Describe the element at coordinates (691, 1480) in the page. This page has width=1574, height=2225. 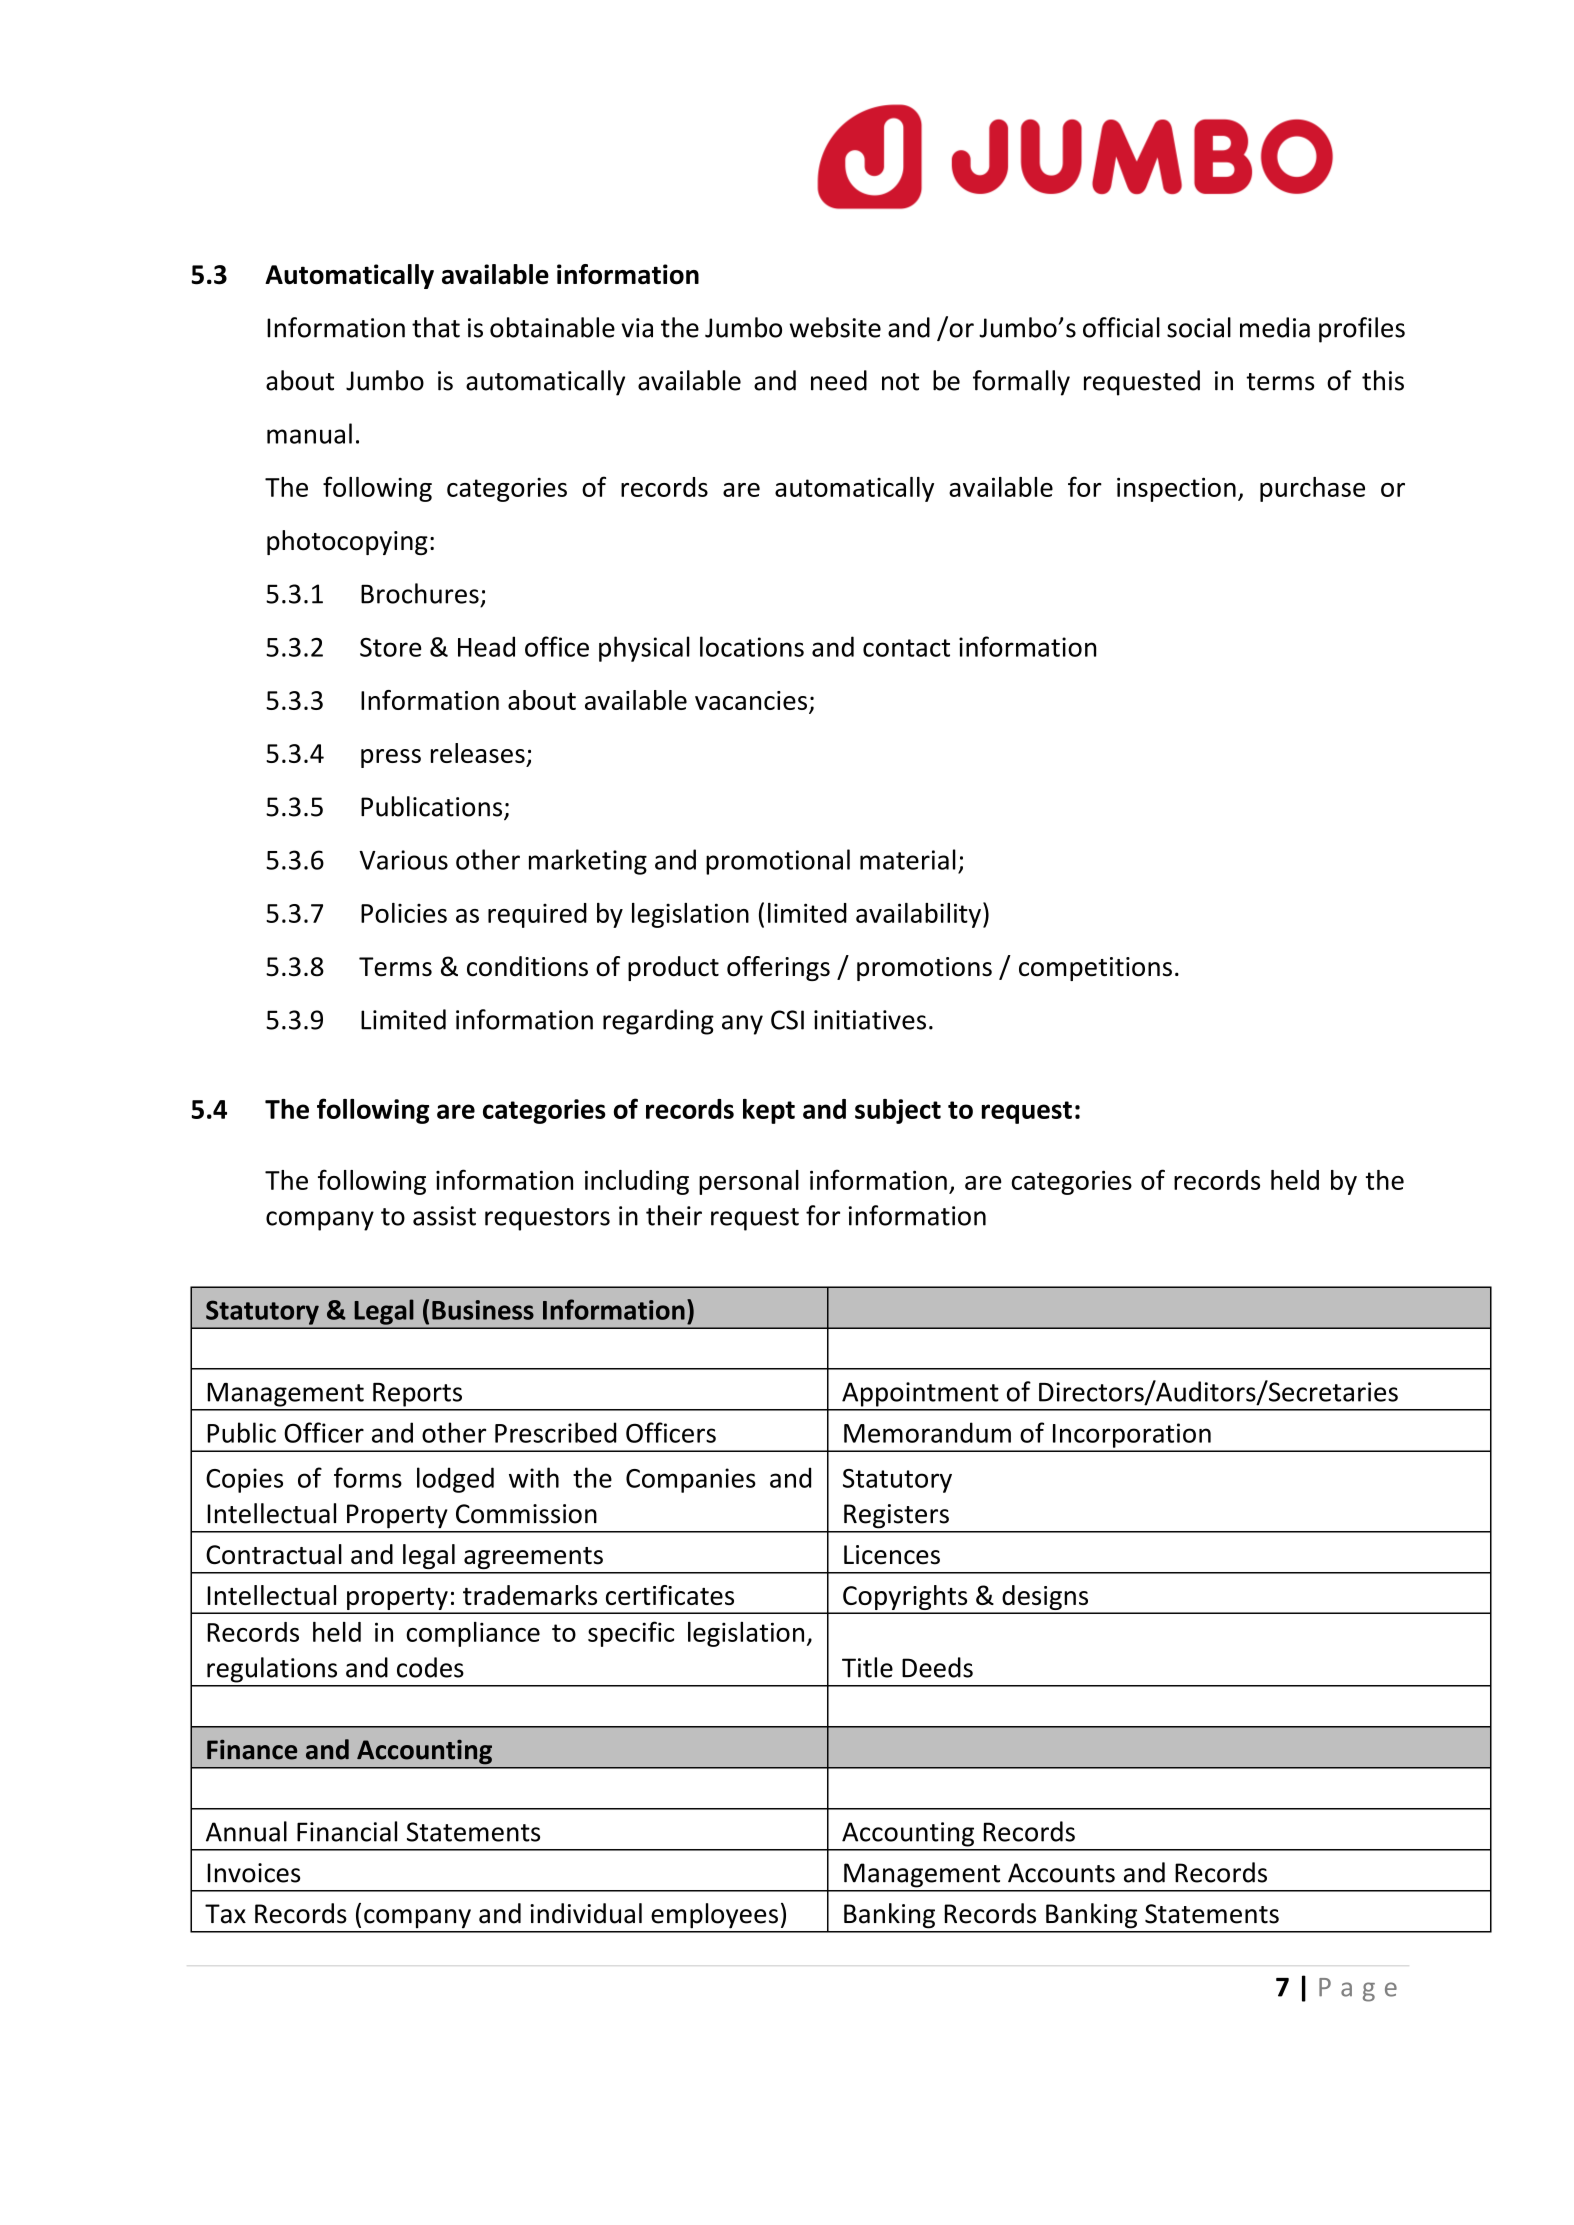
I see `Companies` at that location.
